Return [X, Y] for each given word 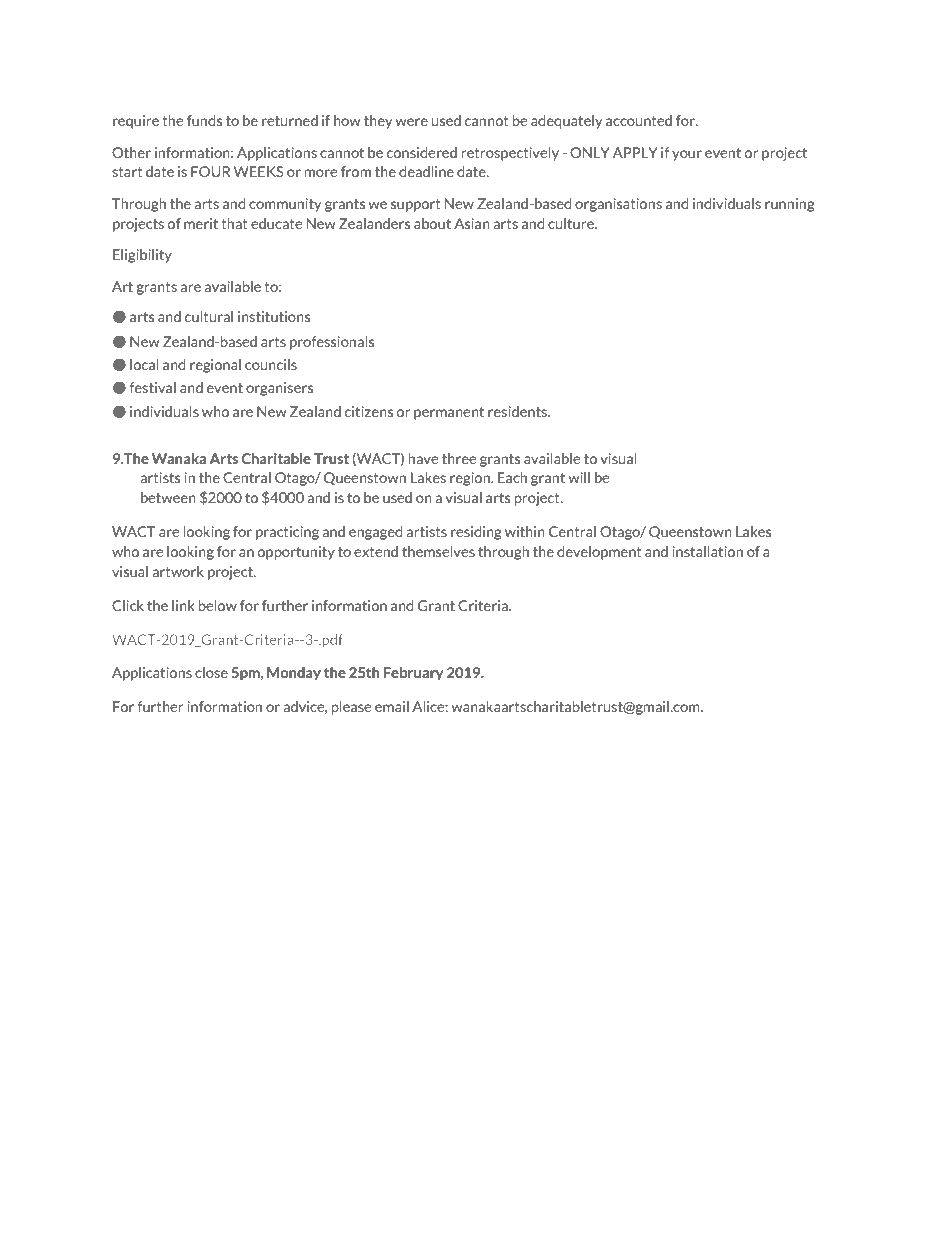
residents [518, 411]
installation [707, 551]
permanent [449, 413]
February [413, 674]
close [211, 672]
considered [422, 152]
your [687, 155]
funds [204, 120]
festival [152, 387]
